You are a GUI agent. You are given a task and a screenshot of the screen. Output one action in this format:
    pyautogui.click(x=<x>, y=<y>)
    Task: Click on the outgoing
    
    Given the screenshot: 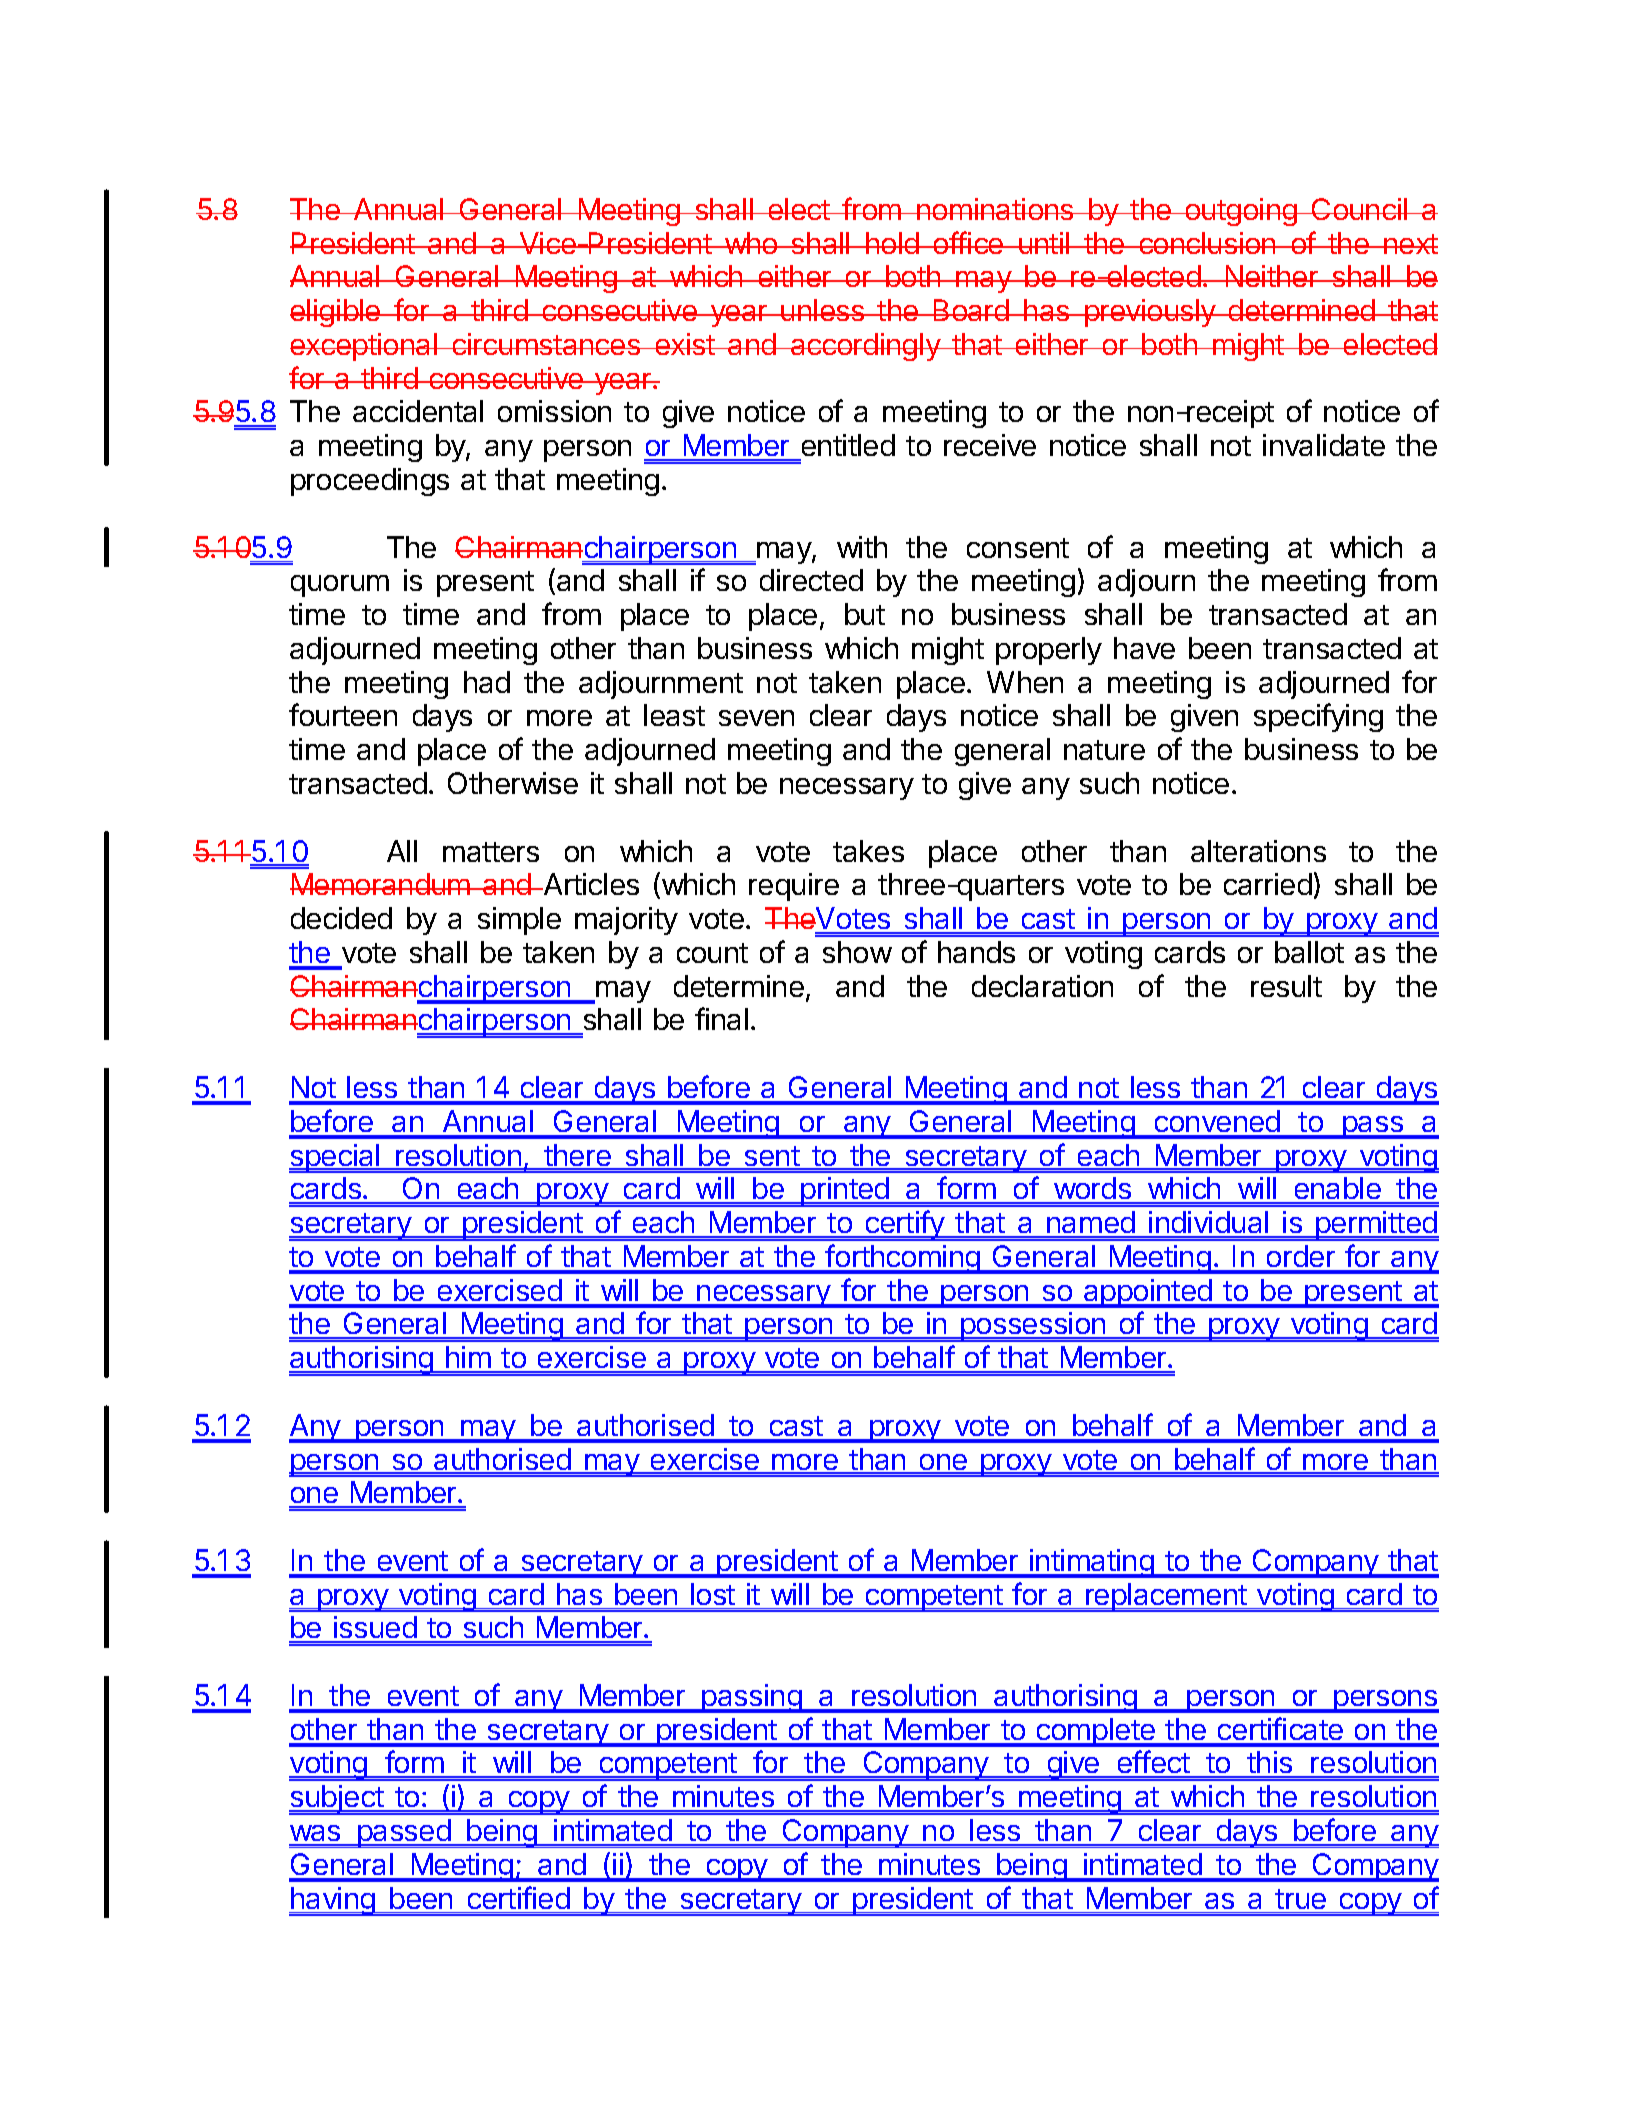 What is the action you would take?
    pyautogui.click(x=1241, y=212)
